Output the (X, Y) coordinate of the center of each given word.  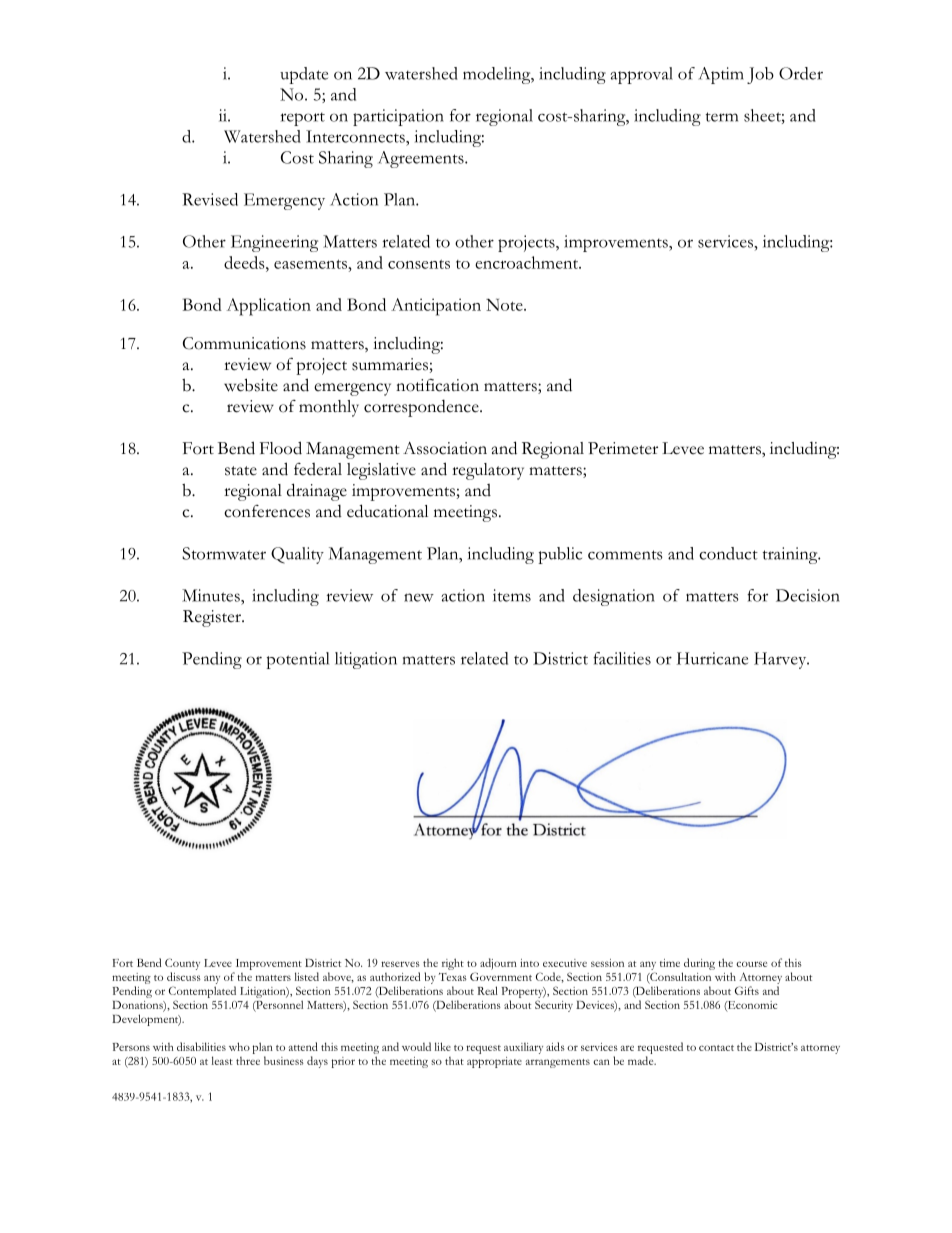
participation (398, 117)
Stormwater (224, 553)
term (722, 117)
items (512, 595)
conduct (728, 553)
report (303, 119)
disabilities (201, 1046)
